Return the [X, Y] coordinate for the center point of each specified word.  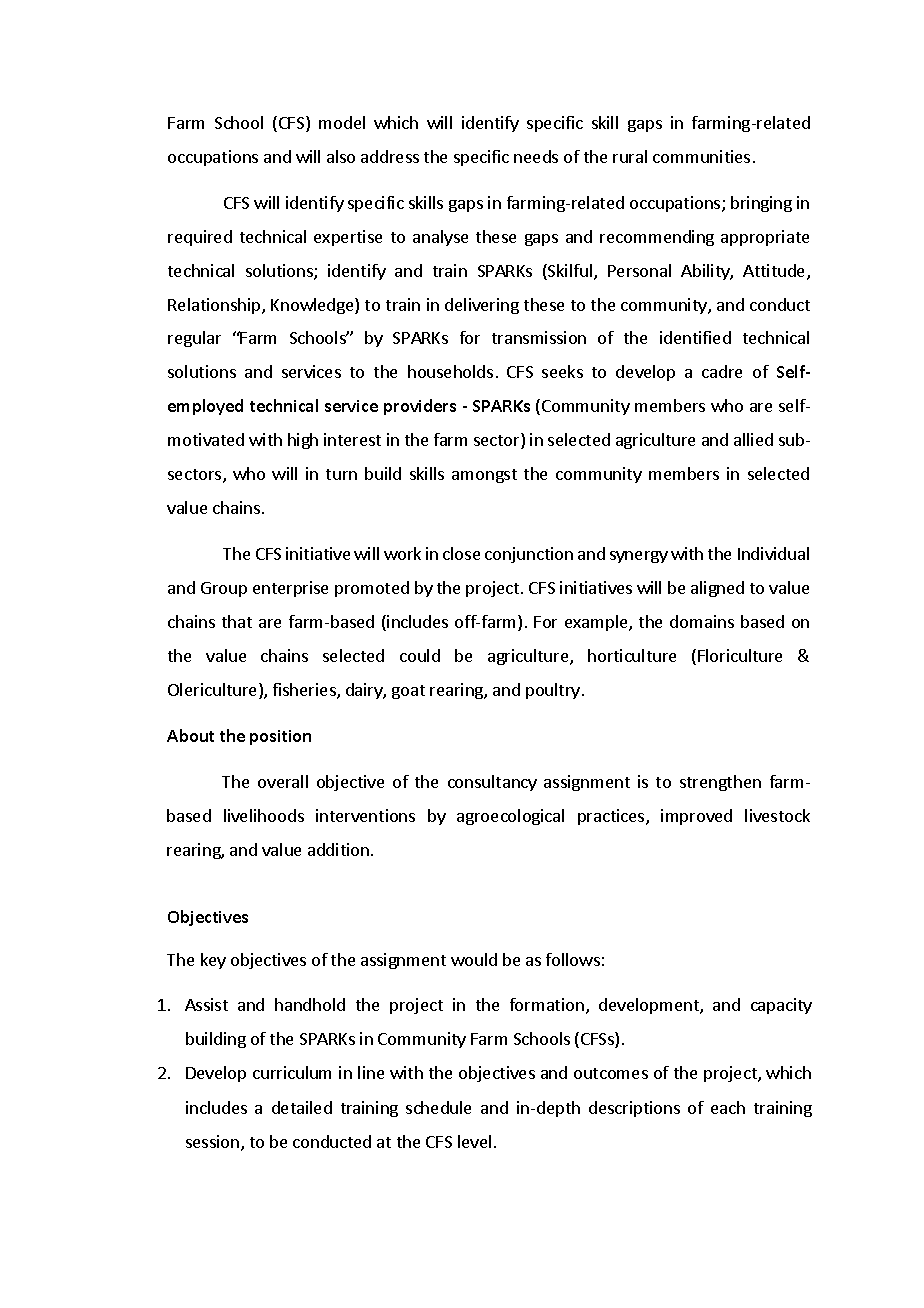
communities [701, 156]
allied [753, 439]
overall [283, 781]
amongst [484, 476]
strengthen [720, 783]
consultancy [492, 783]
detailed [302, 1107]
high [303, 441]
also [341, 156]
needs [536, 156]
